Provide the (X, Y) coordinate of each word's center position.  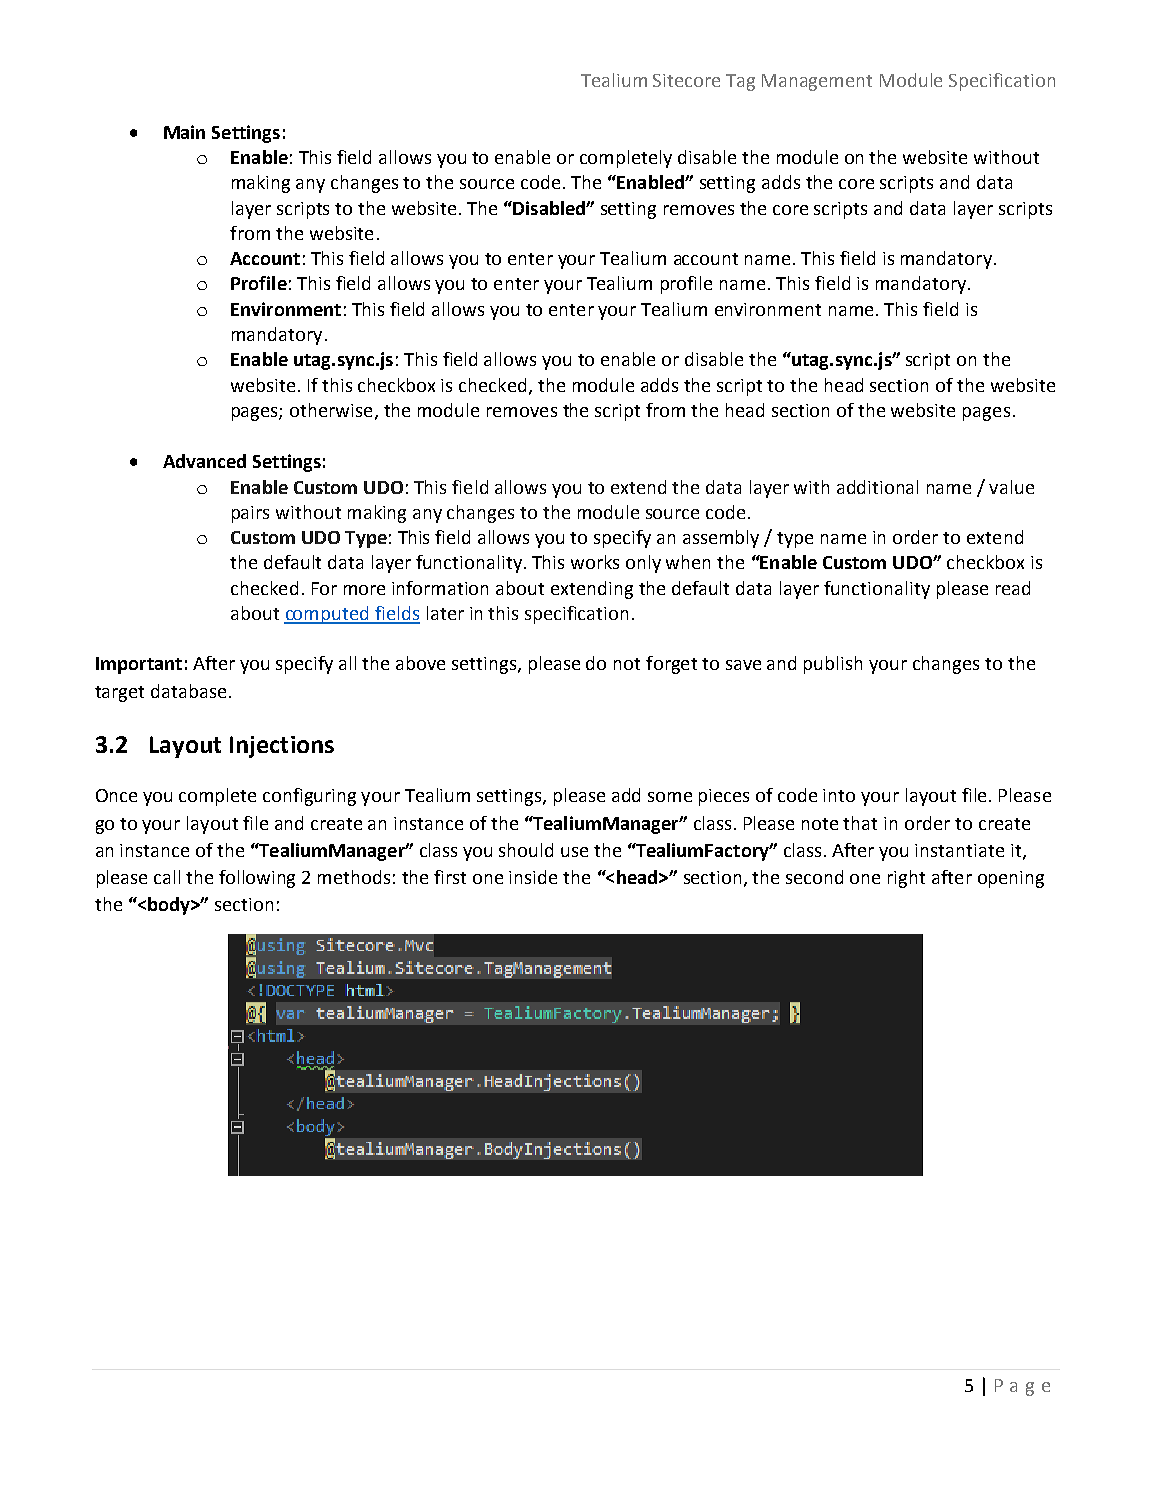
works (595, 562)
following (257, 879)
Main (184, 132)
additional (877, 487)
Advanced (204, 461)
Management (817, 82)
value (1011, 487)
